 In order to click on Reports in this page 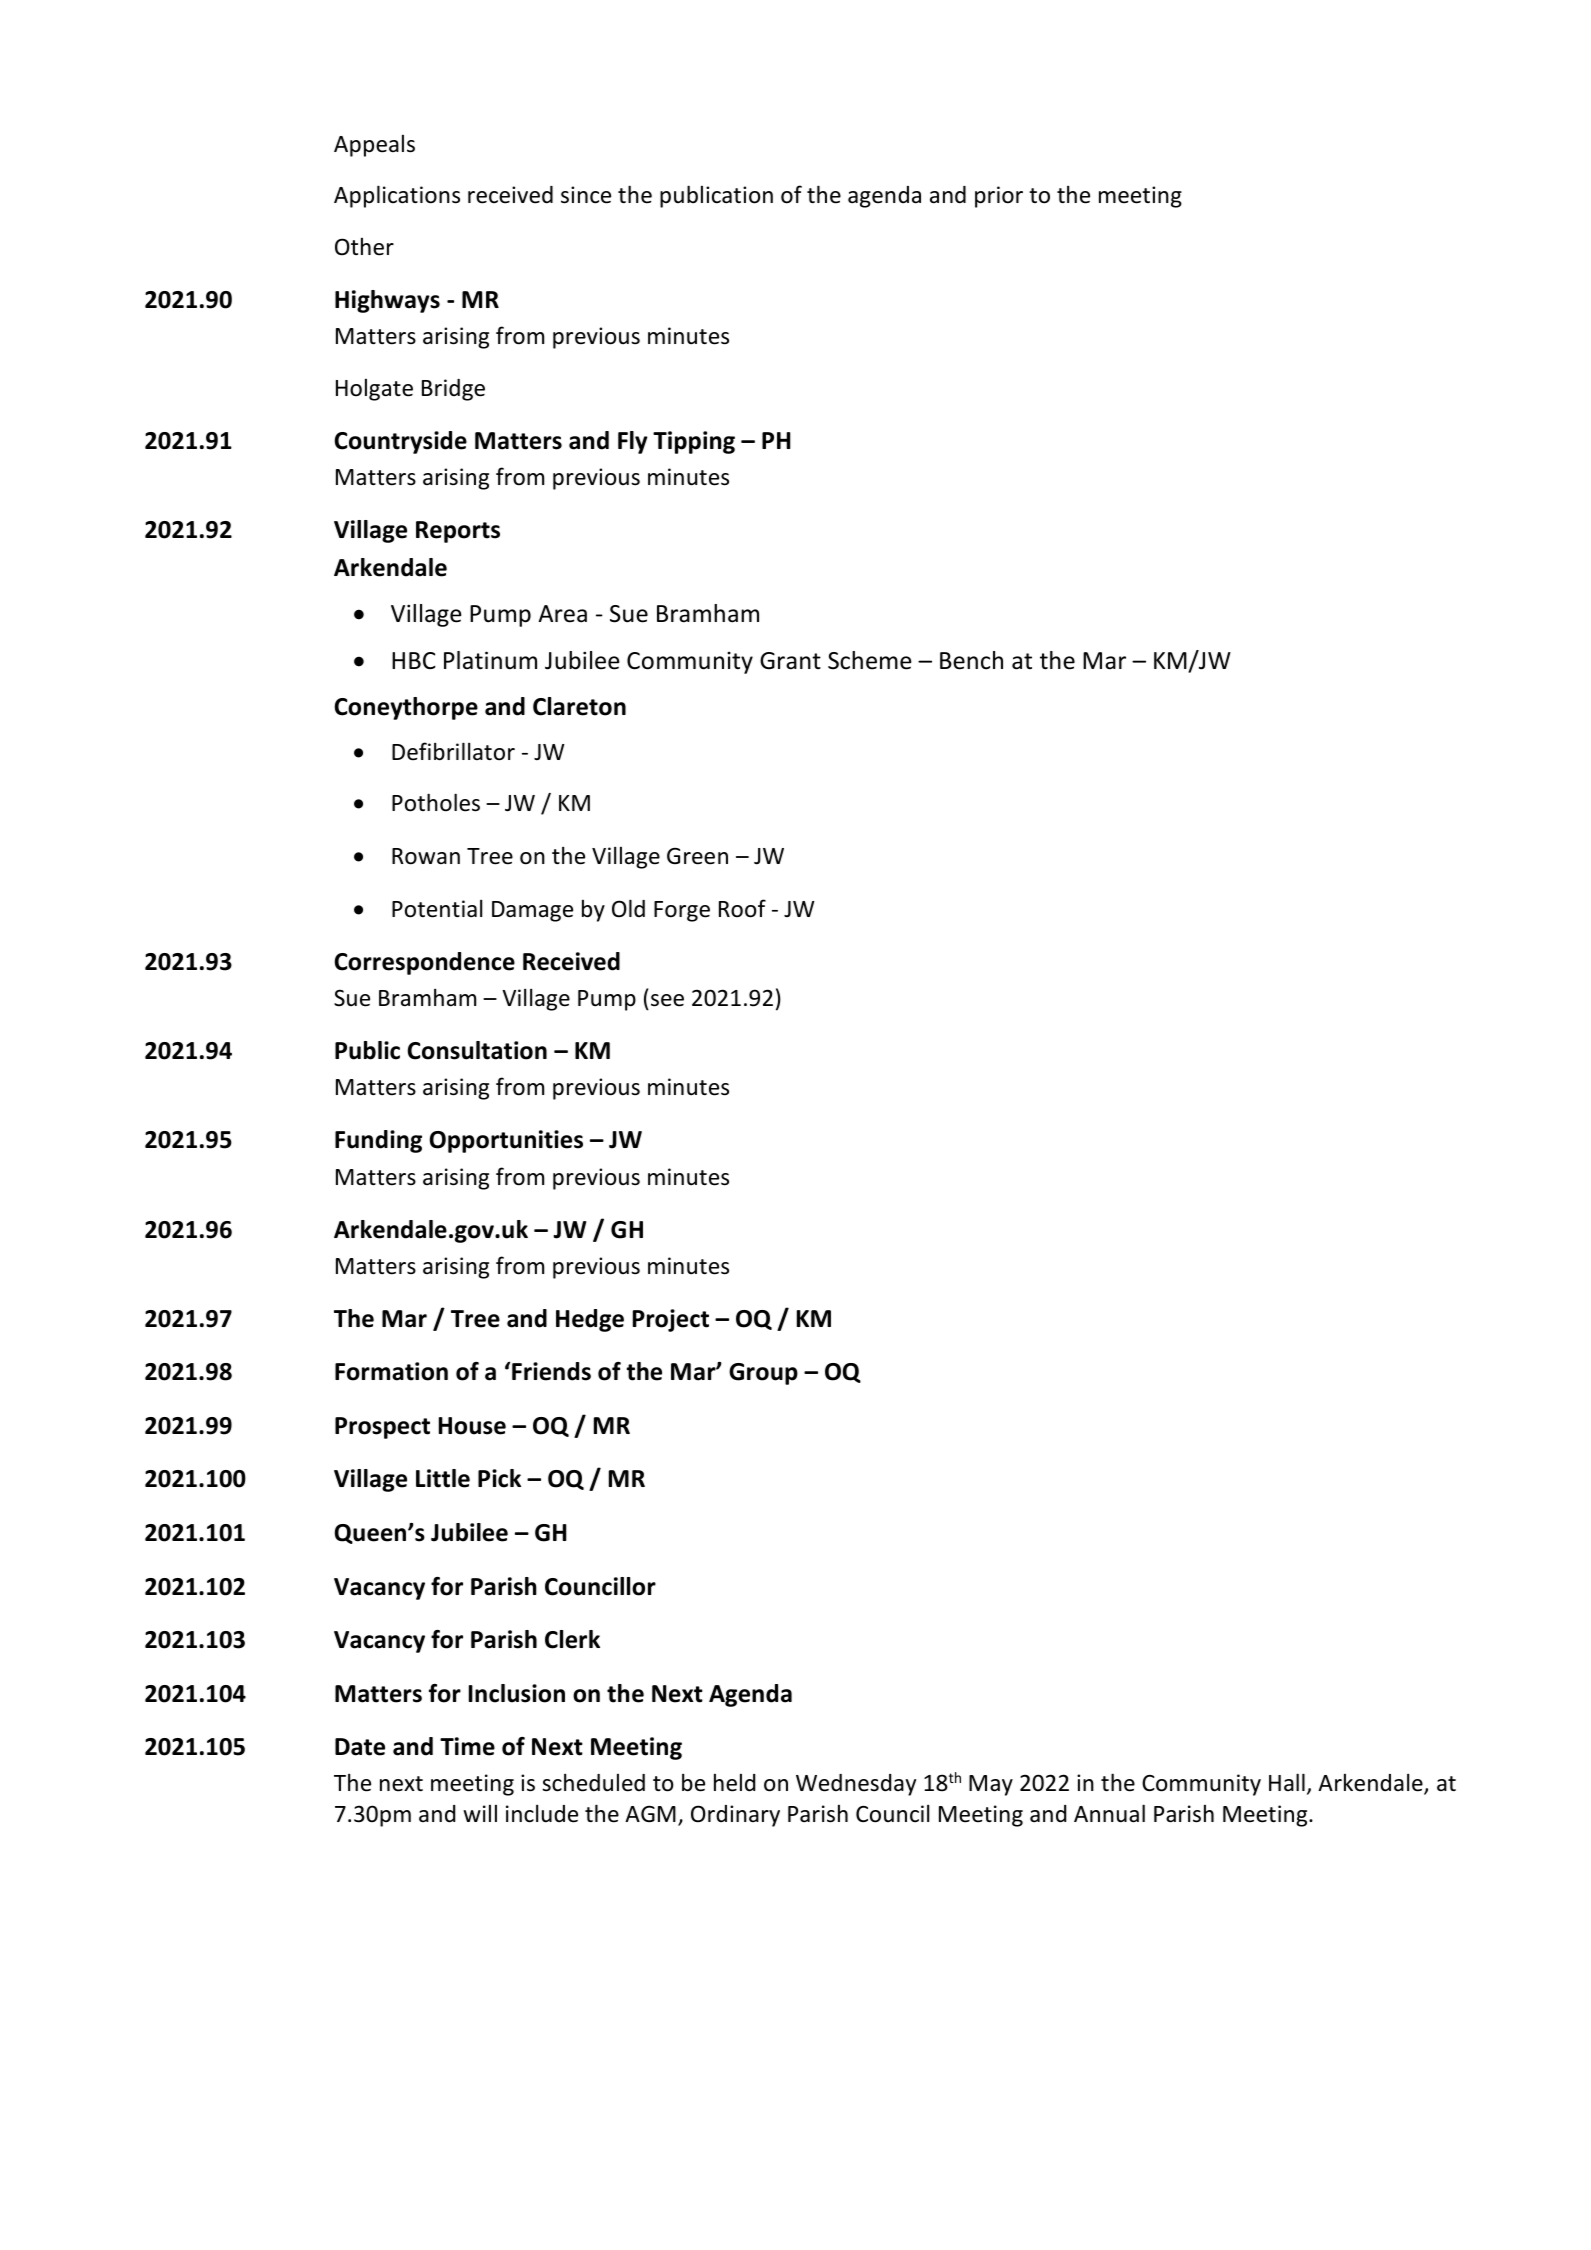, I will do `click(458, 532)`.
